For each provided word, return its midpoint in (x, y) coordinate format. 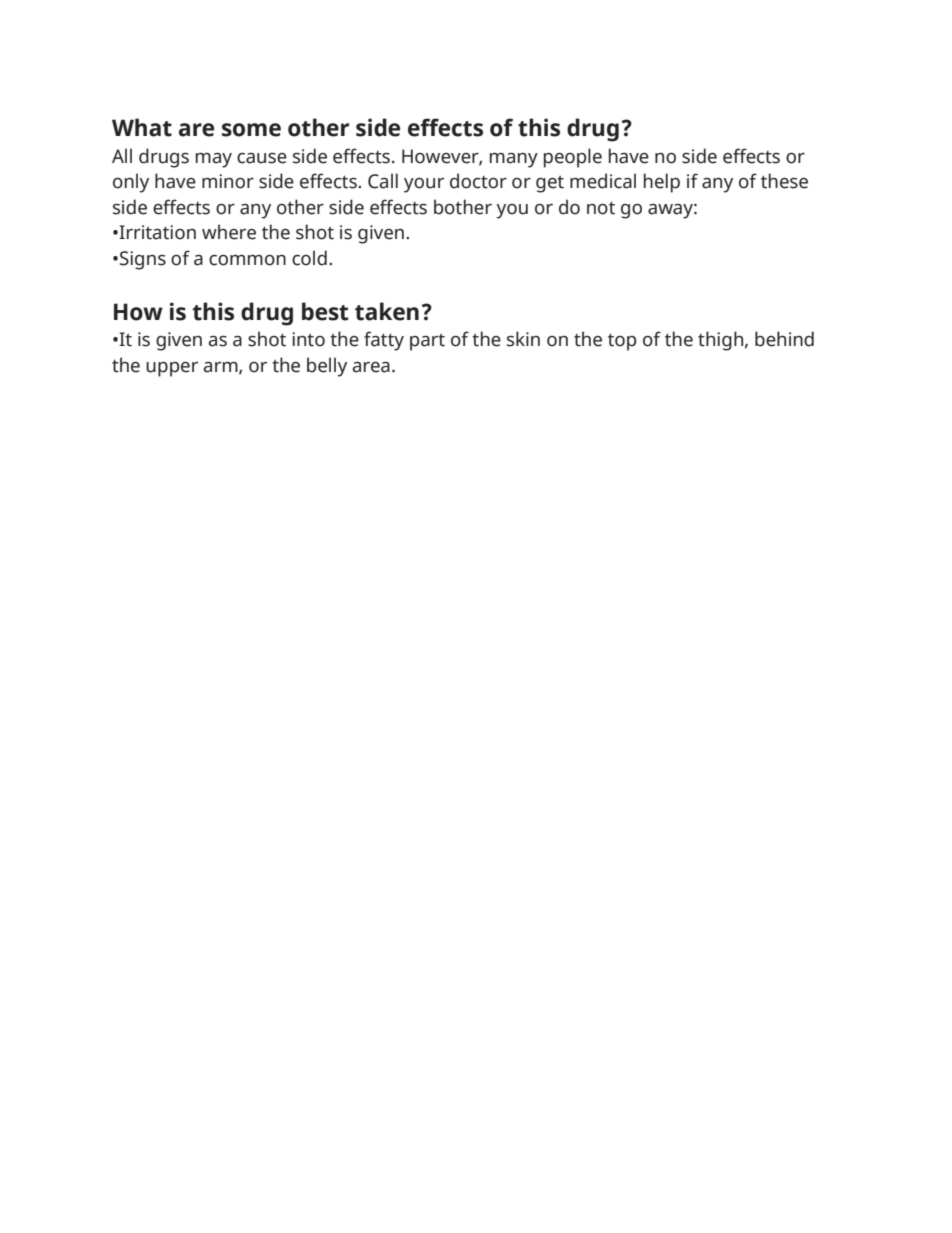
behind (784, 339)
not (601, 208)
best (325, 311)
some (251, 130)
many (514, 160)
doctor (478, 181)
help (662, 183)
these (784, 181)
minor (228, 181)
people (573, 158)
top (622, 342)
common (247, 260)
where (229, 232)
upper (172, 369)
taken (387, 311)
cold (309, 258)
